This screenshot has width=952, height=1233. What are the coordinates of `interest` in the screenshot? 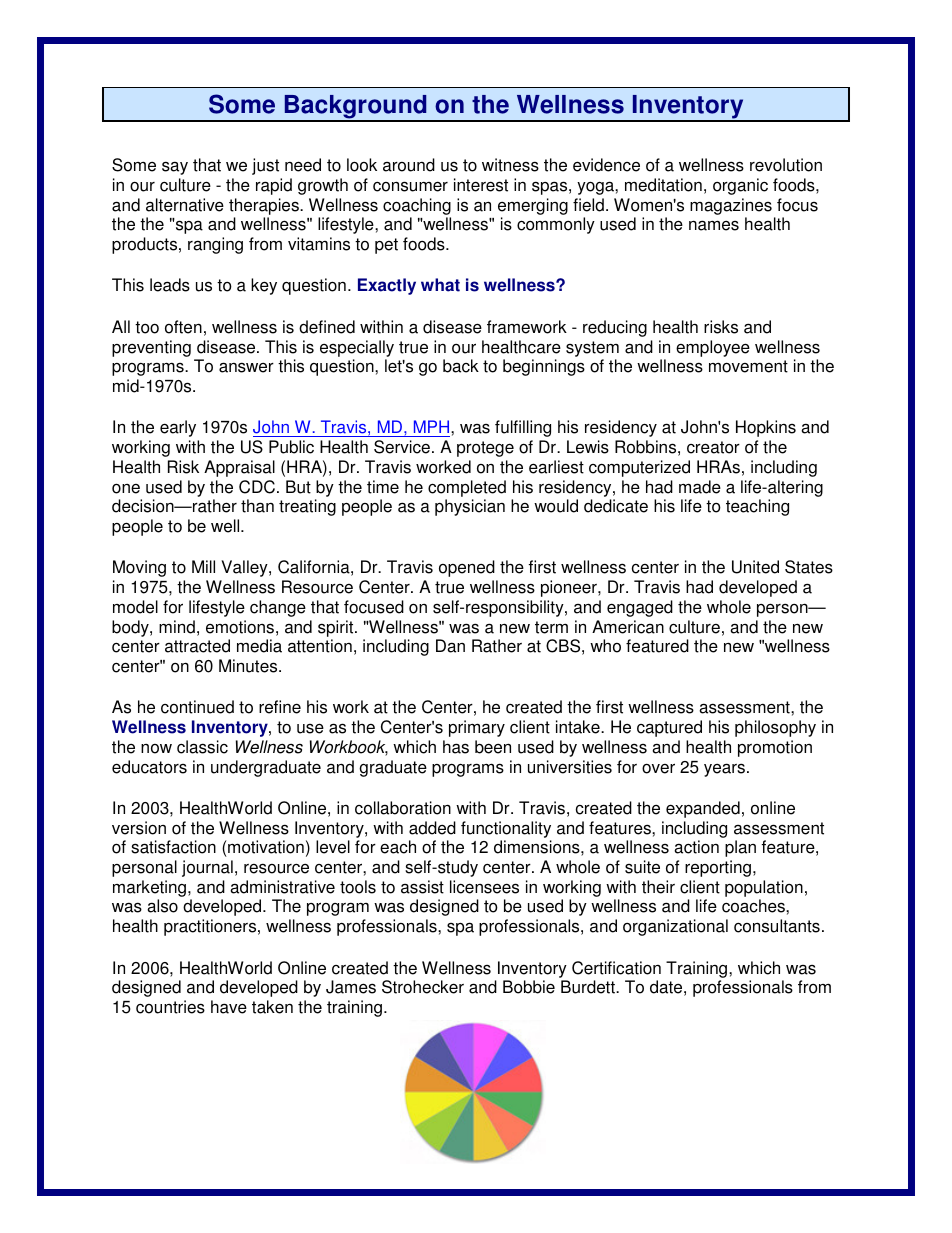 It's located at (481, 185).
